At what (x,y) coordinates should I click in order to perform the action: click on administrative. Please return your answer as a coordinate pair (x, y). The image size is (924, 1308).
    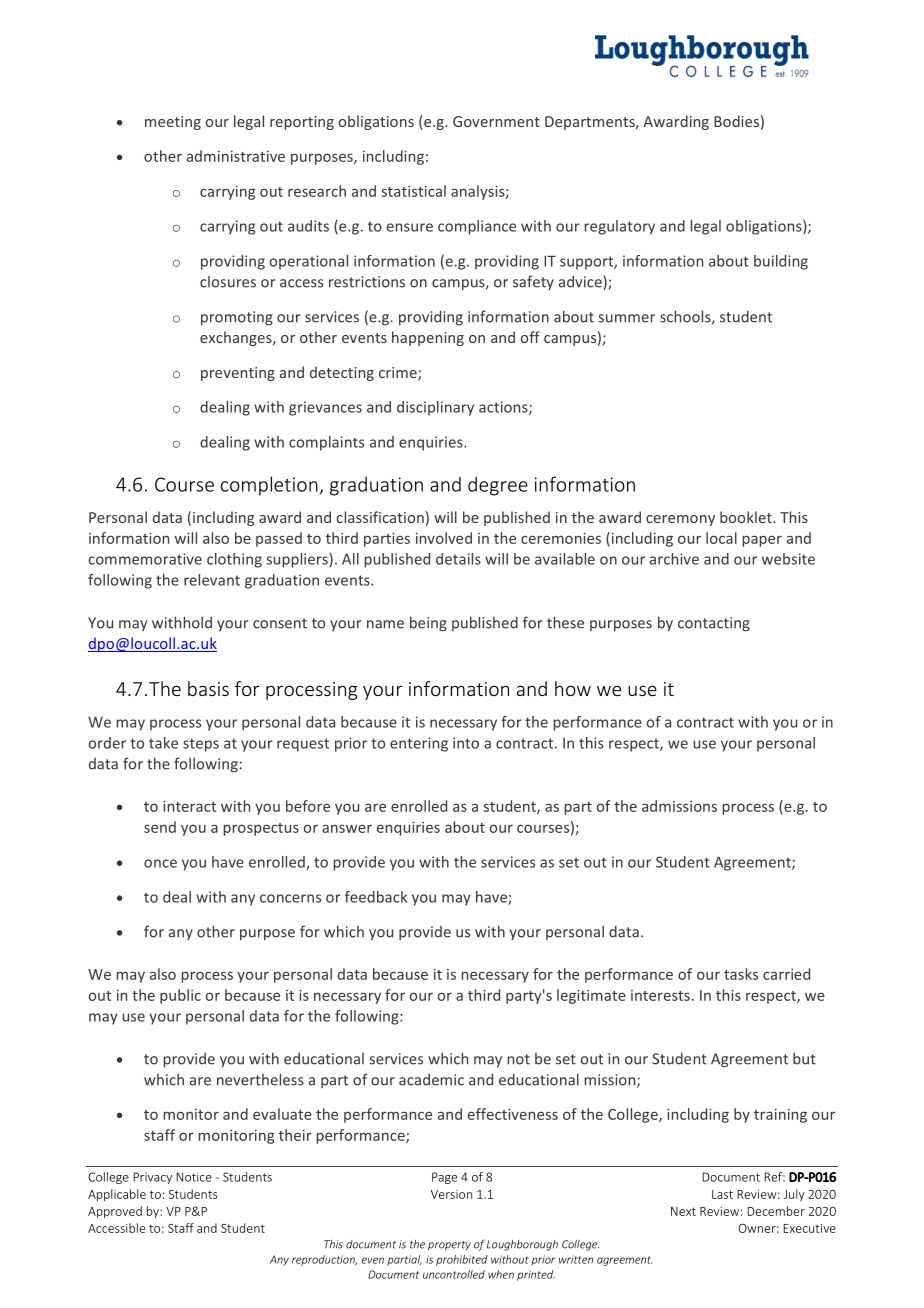
    Looking at the image, I should click on (236, 156).
